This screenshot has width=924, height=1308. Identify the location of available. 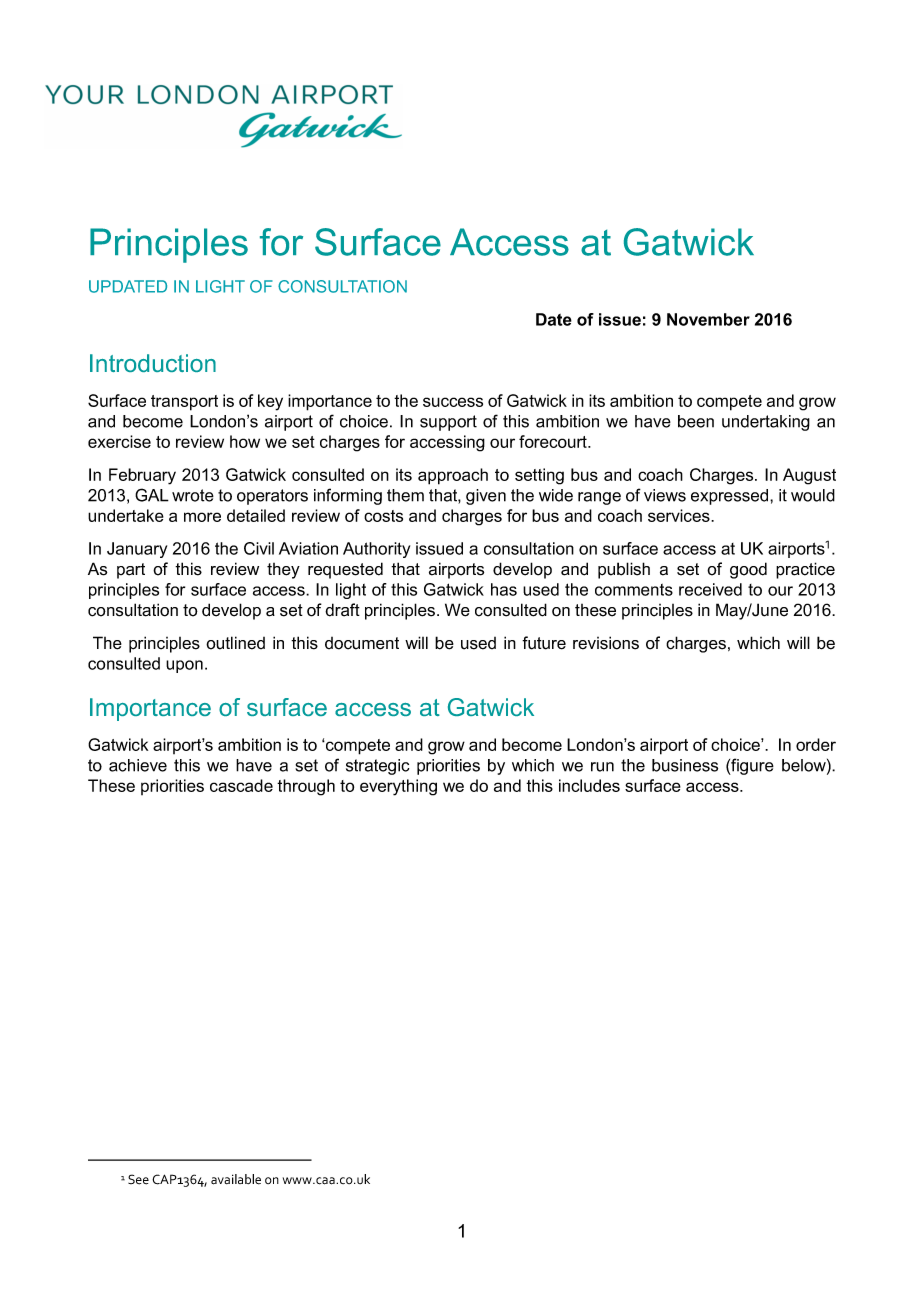
(236, 1179).
